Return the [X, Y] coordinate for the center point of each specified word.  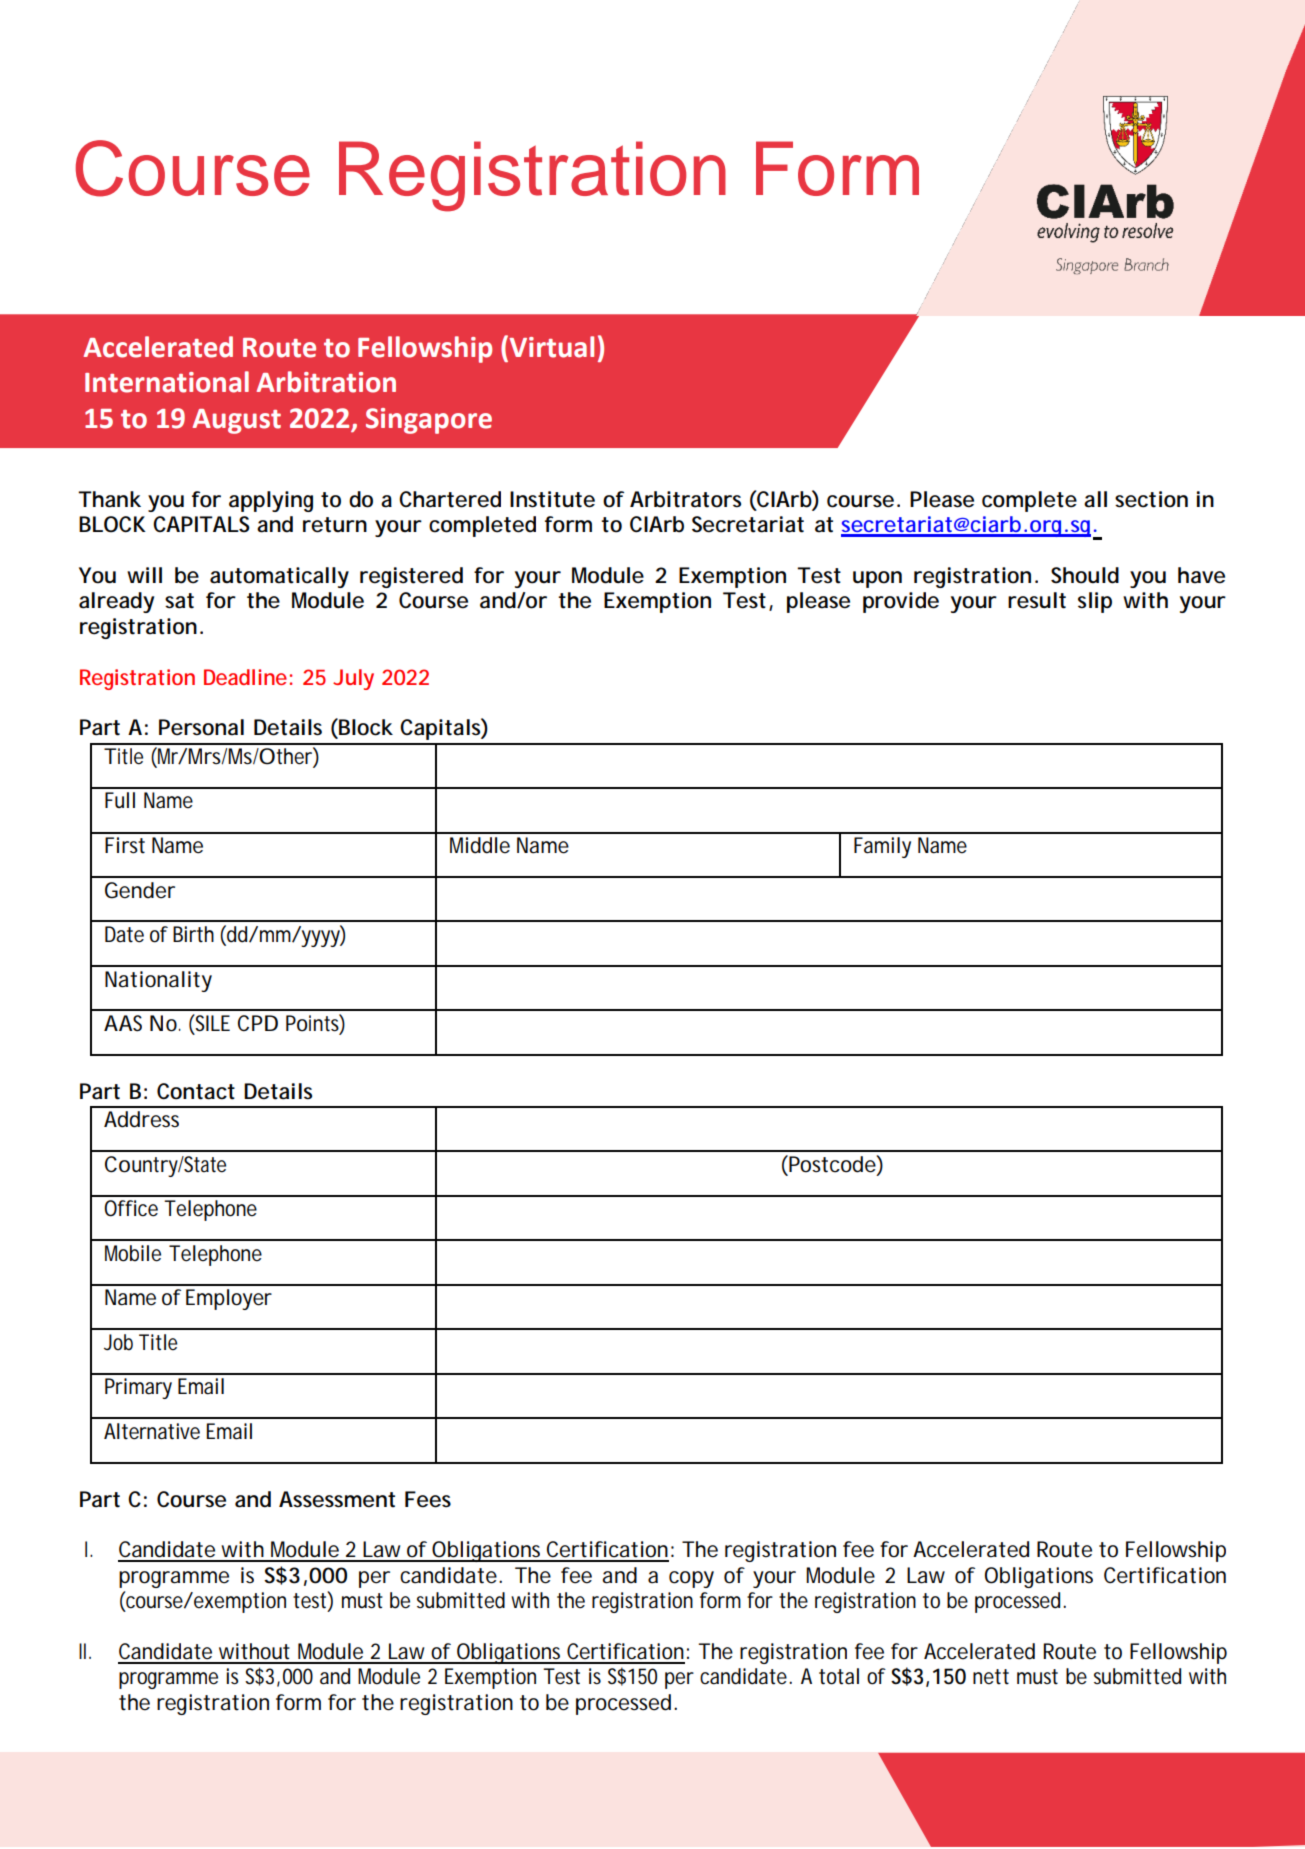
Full [120, 800]
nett [991, 1677]
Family [882, 847]
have [1201, 575]
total [839, 1676]
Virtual [550, 346]
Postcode [831, 1165]
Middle [480, 845]
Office [131, 1208]
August [236, 421]
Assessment [337, 1499]
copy [691, 1579]
